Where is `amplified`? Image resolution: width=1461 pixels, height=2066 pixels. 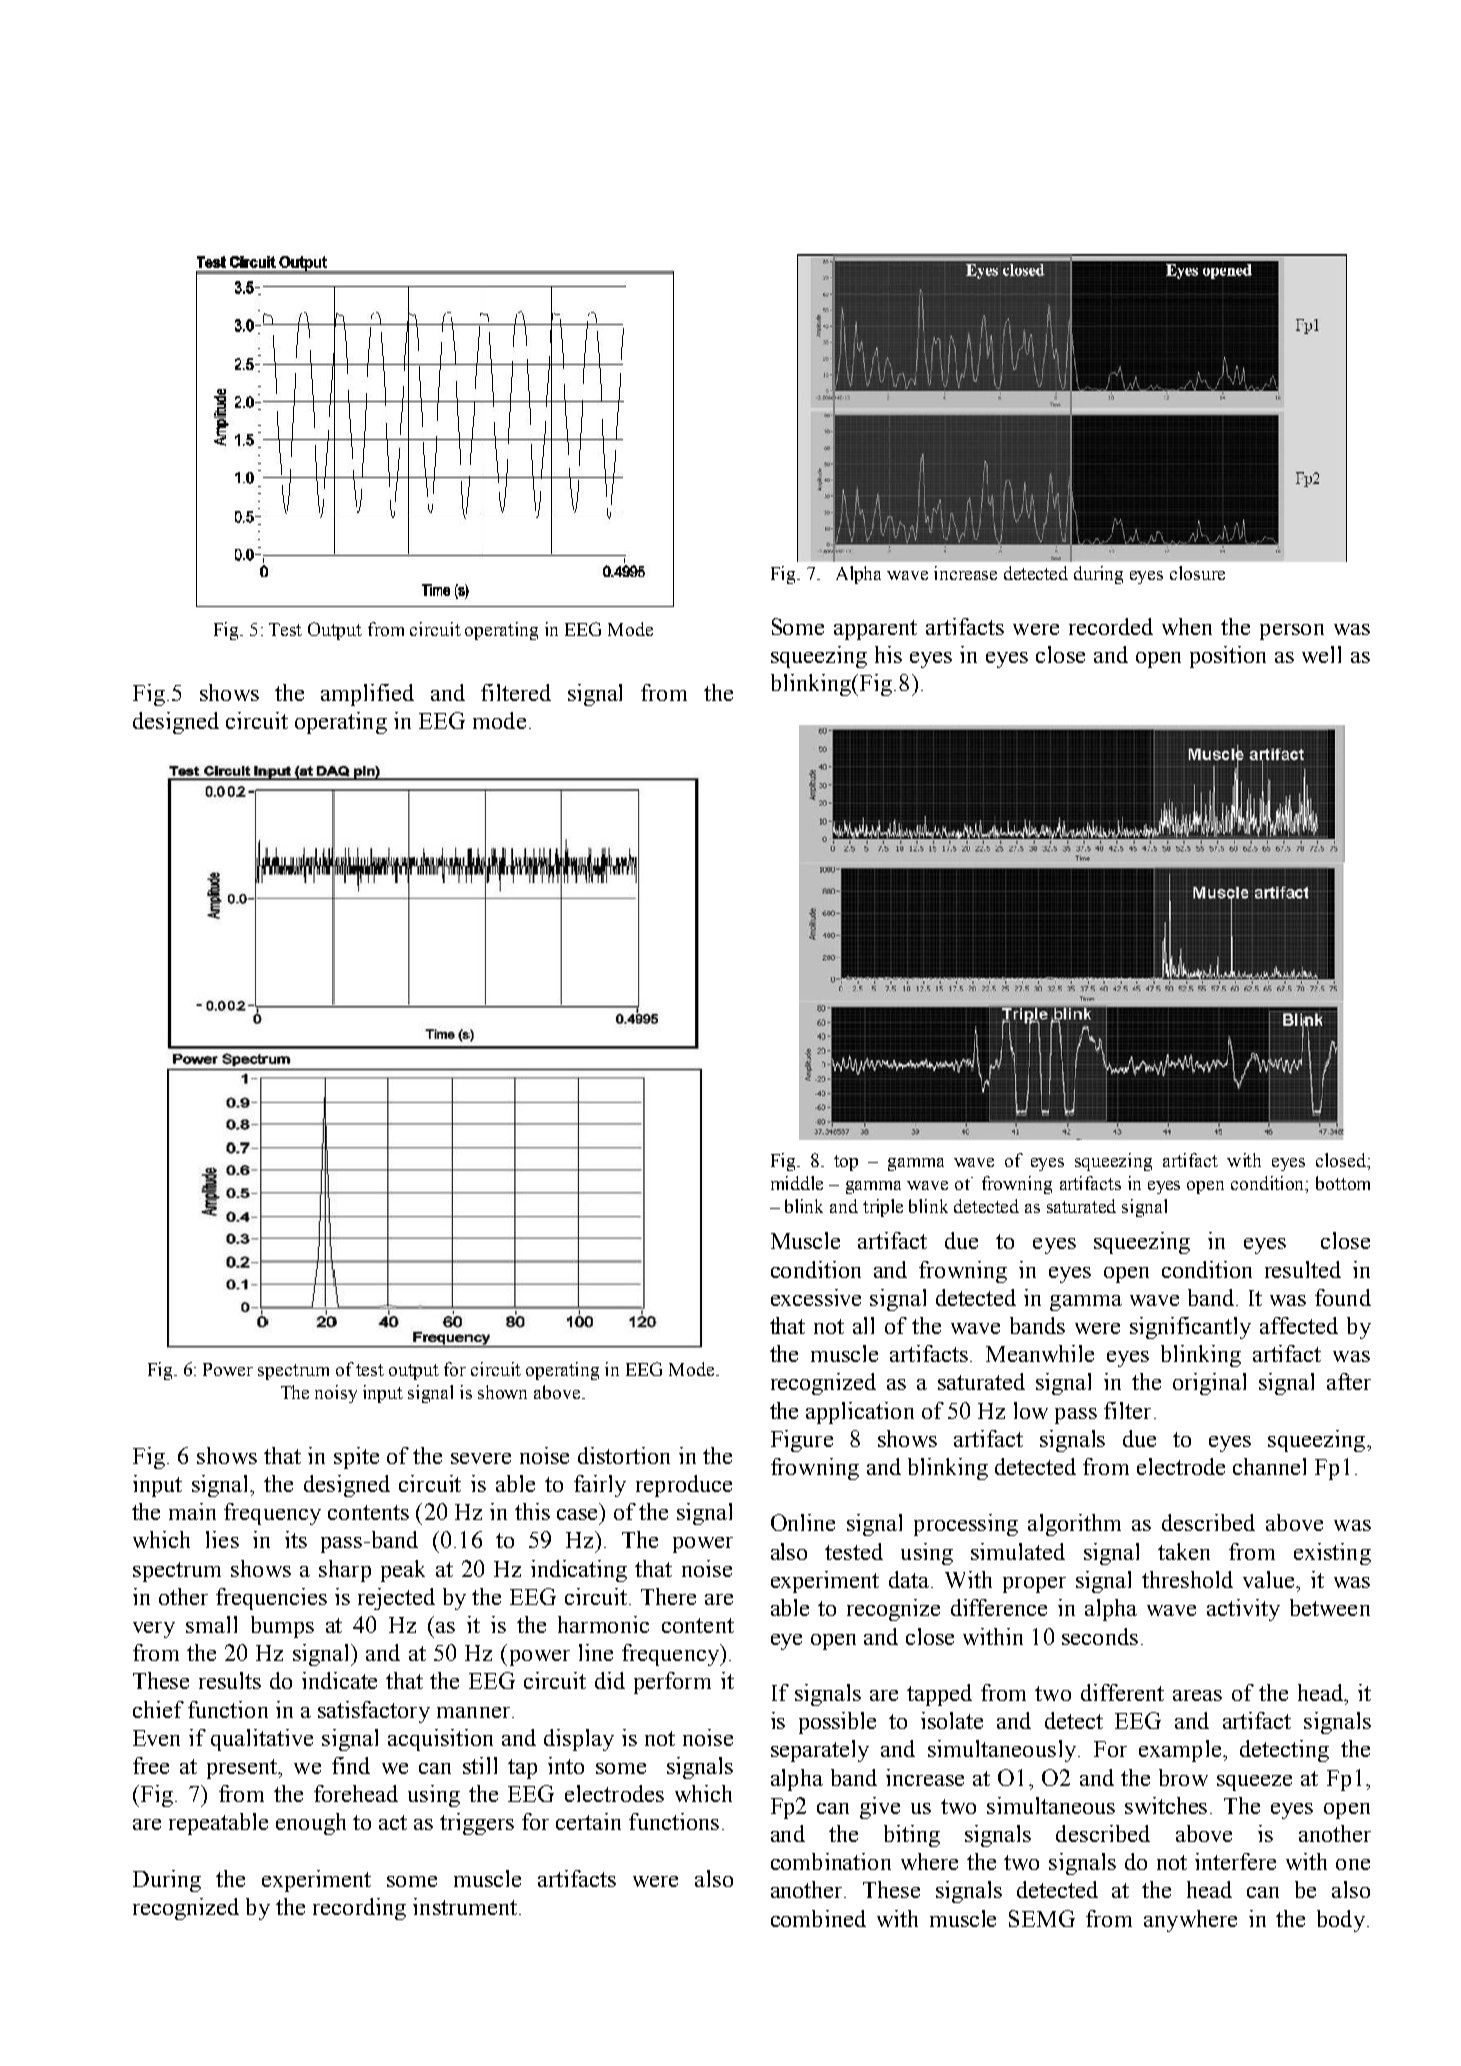 amplified is located at coordinates (367, 695).
